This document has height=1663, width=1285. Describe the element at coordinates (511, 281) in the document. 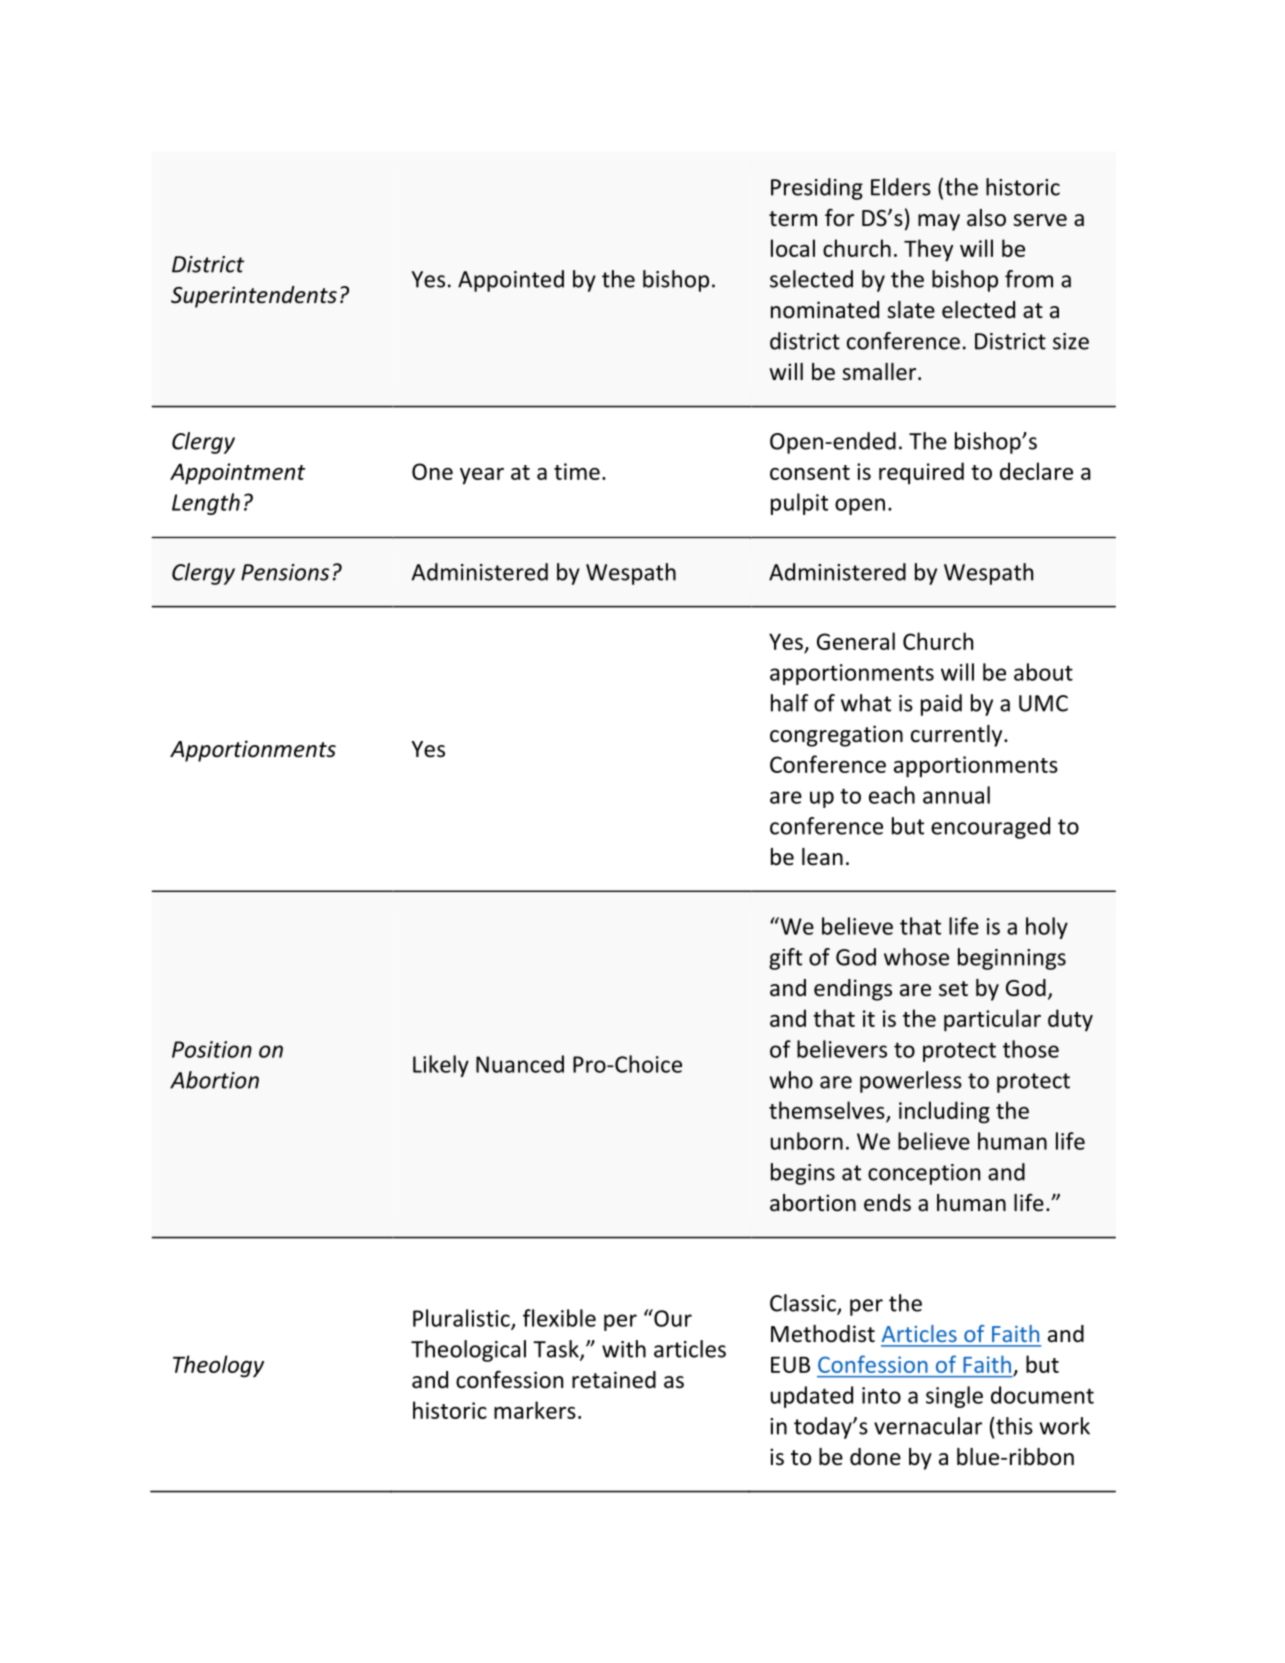

I see `Appointed` at that location.
